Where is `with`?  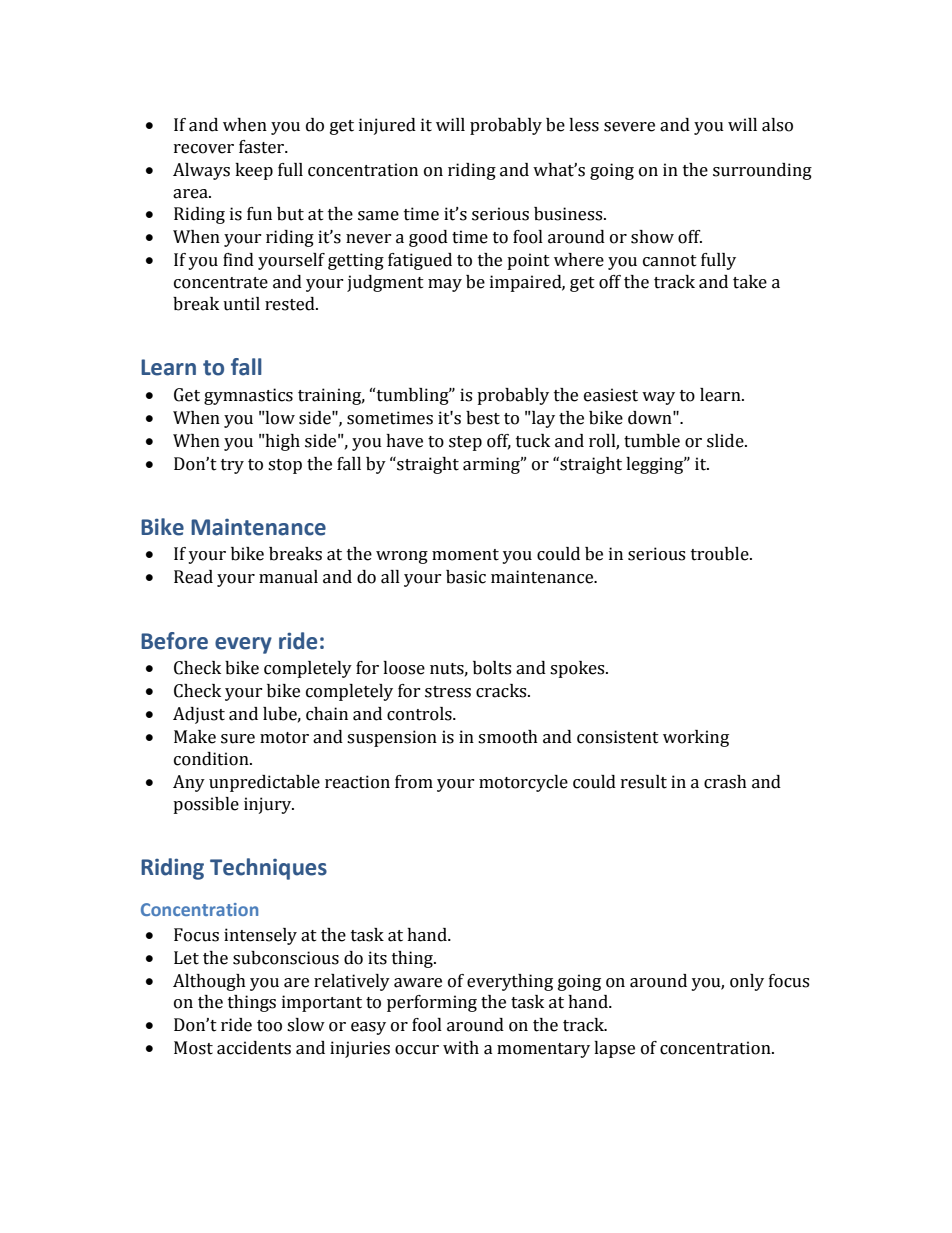 with is located at coordinates (461, 1048).
